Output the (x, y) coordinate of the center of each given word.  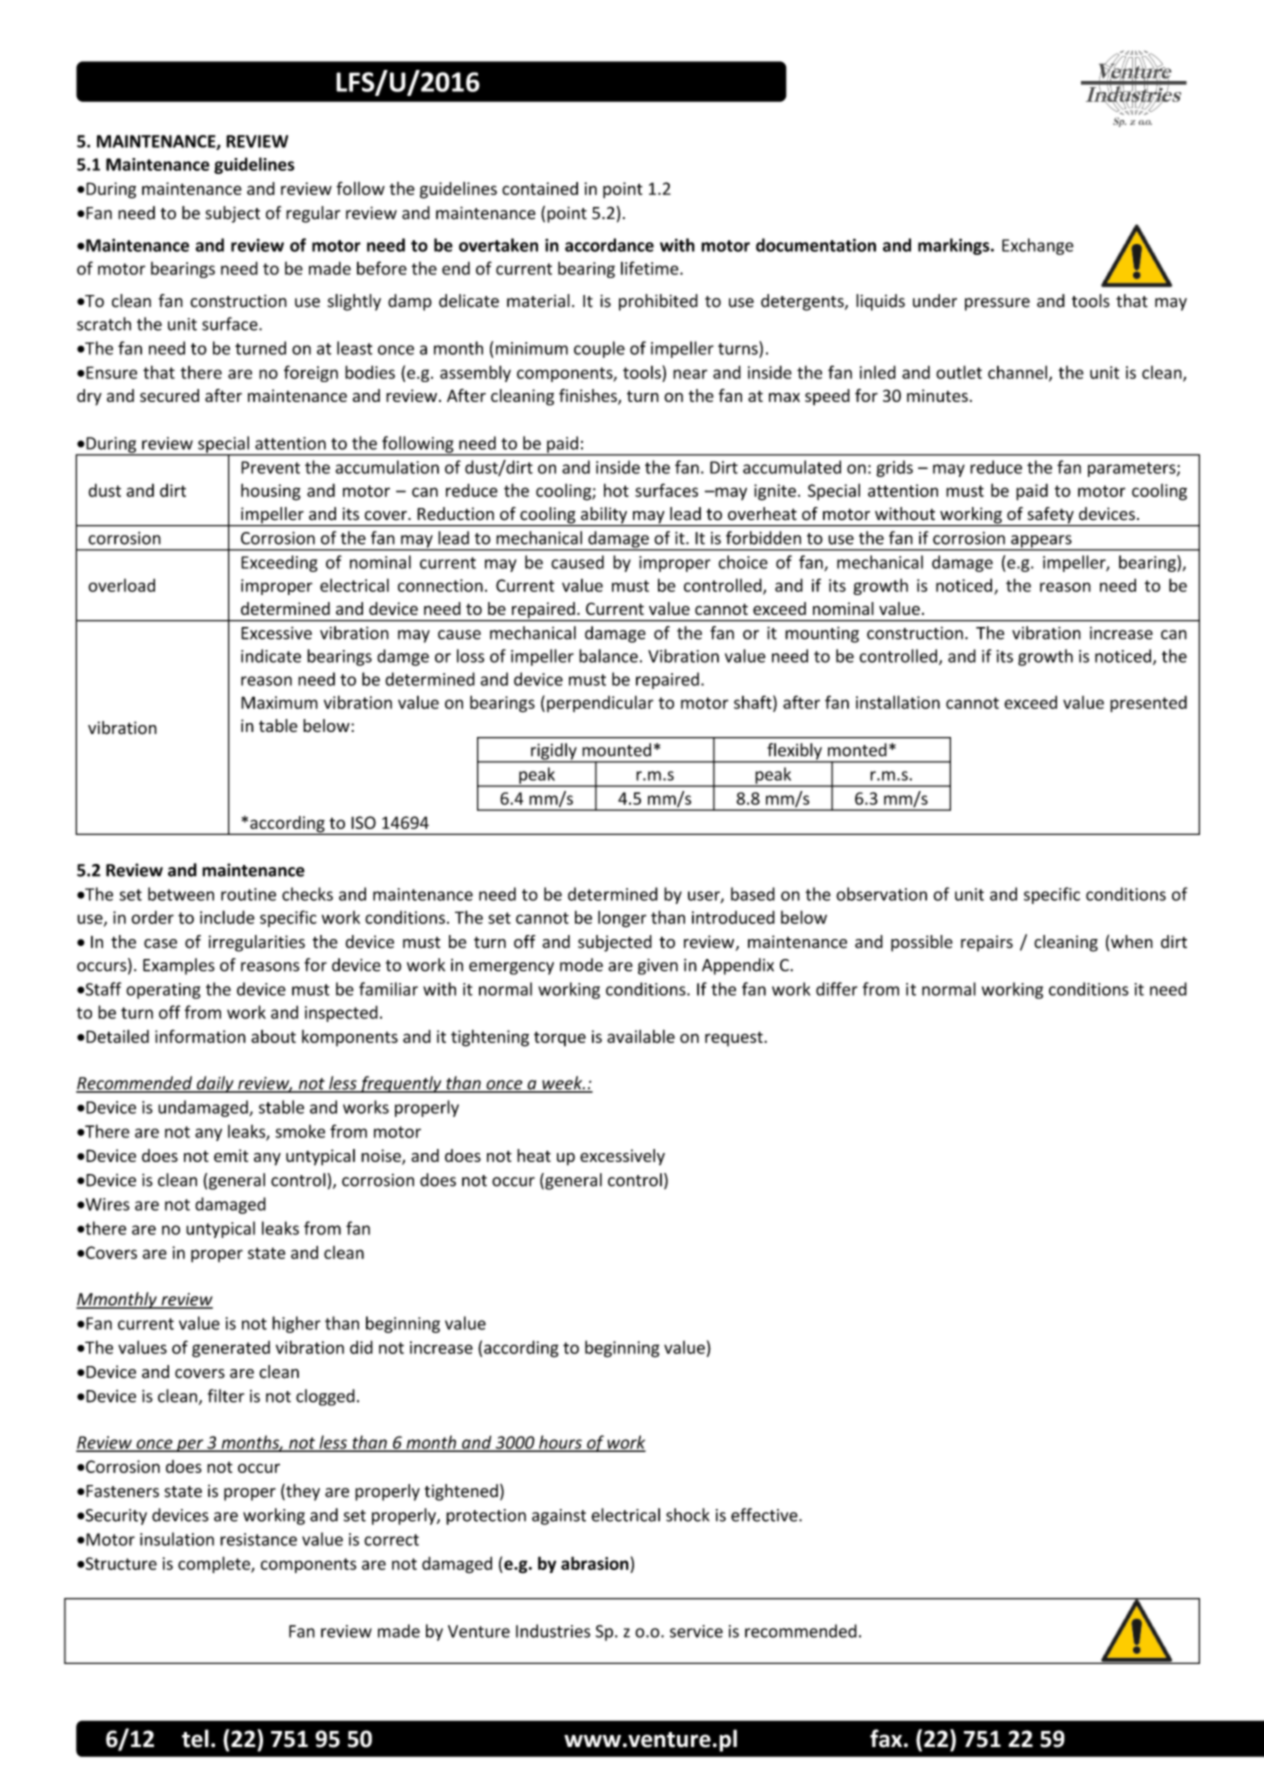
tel (195, 1738)
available (641, 1036)
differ (837, 989)
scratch (104, 324)
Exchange (1038, 246)
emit (231, 1155)
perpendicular (600, 703)
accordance (609, 245)
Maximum (279, 702)
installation (898, 702)
